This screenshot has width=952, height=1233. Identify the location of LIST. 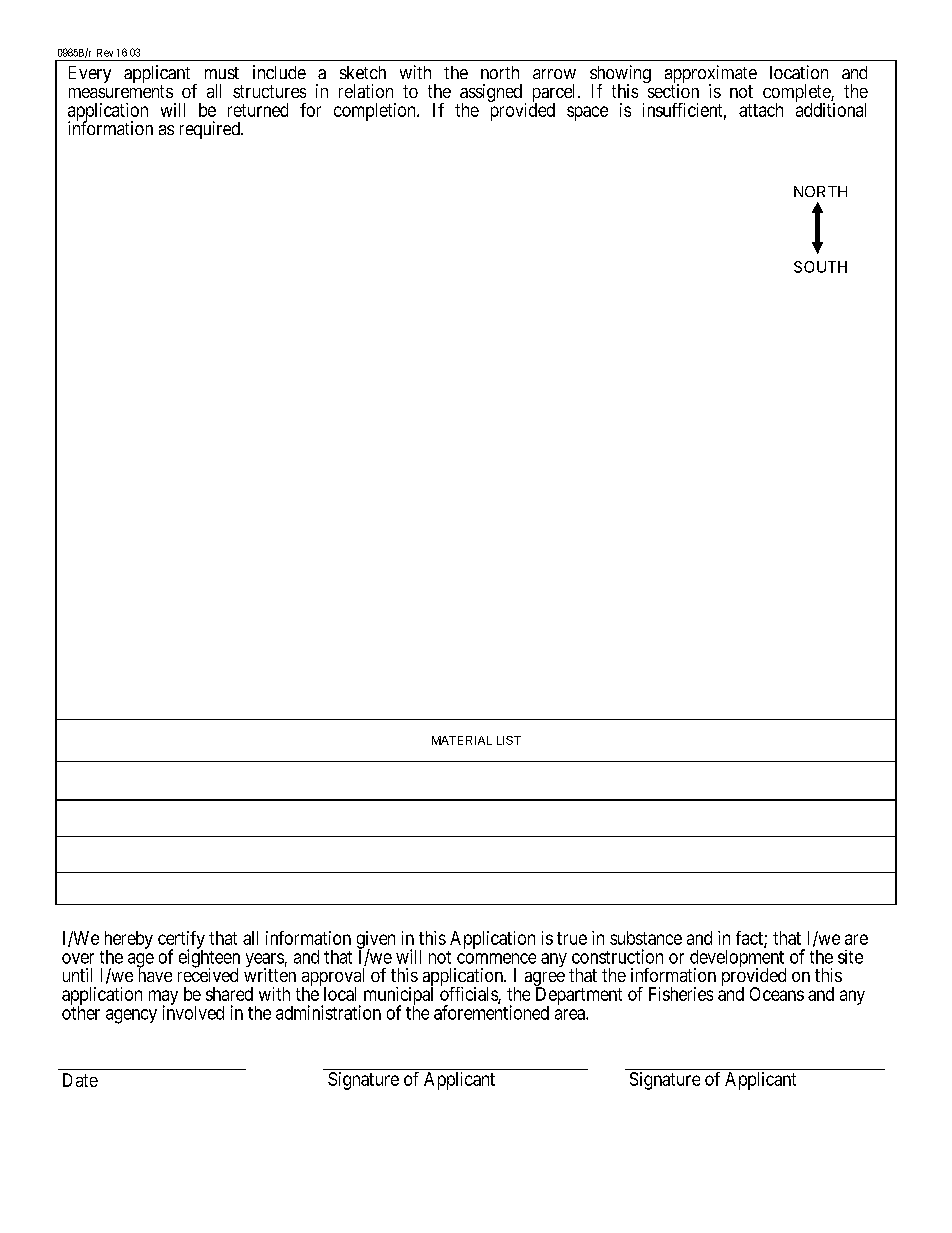
(509, 740).
